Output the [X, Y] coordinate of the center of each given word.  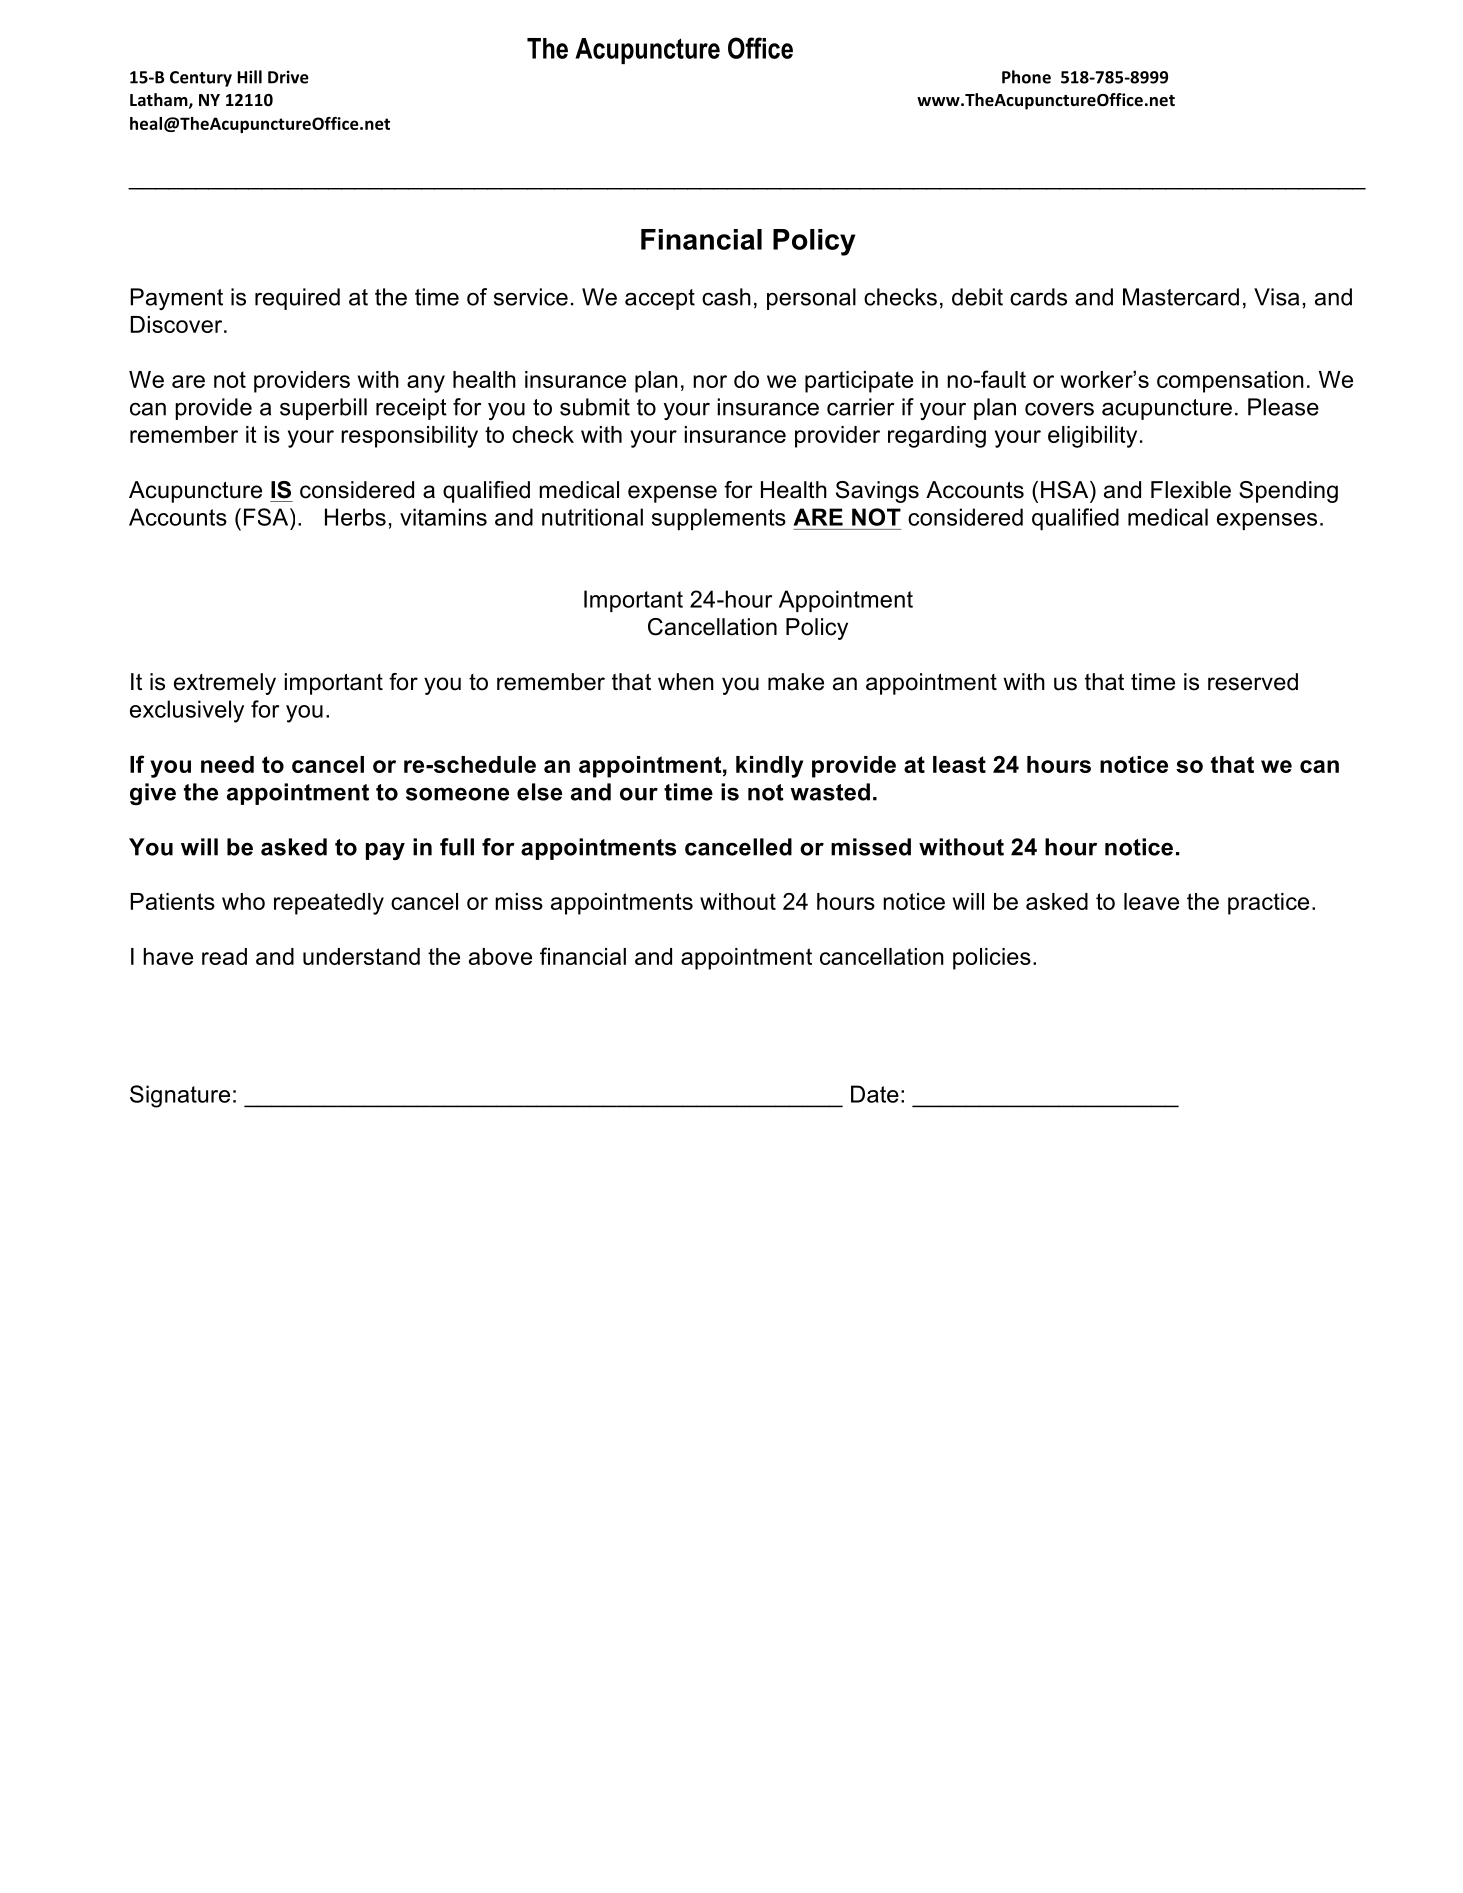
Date [875, 1094]
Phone [1026, 77]
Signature [180, 1096]
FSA [267, 517]
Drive [288, 77]
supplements [719, 519]
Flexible [1191, 490]
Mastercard [1181, 297]
